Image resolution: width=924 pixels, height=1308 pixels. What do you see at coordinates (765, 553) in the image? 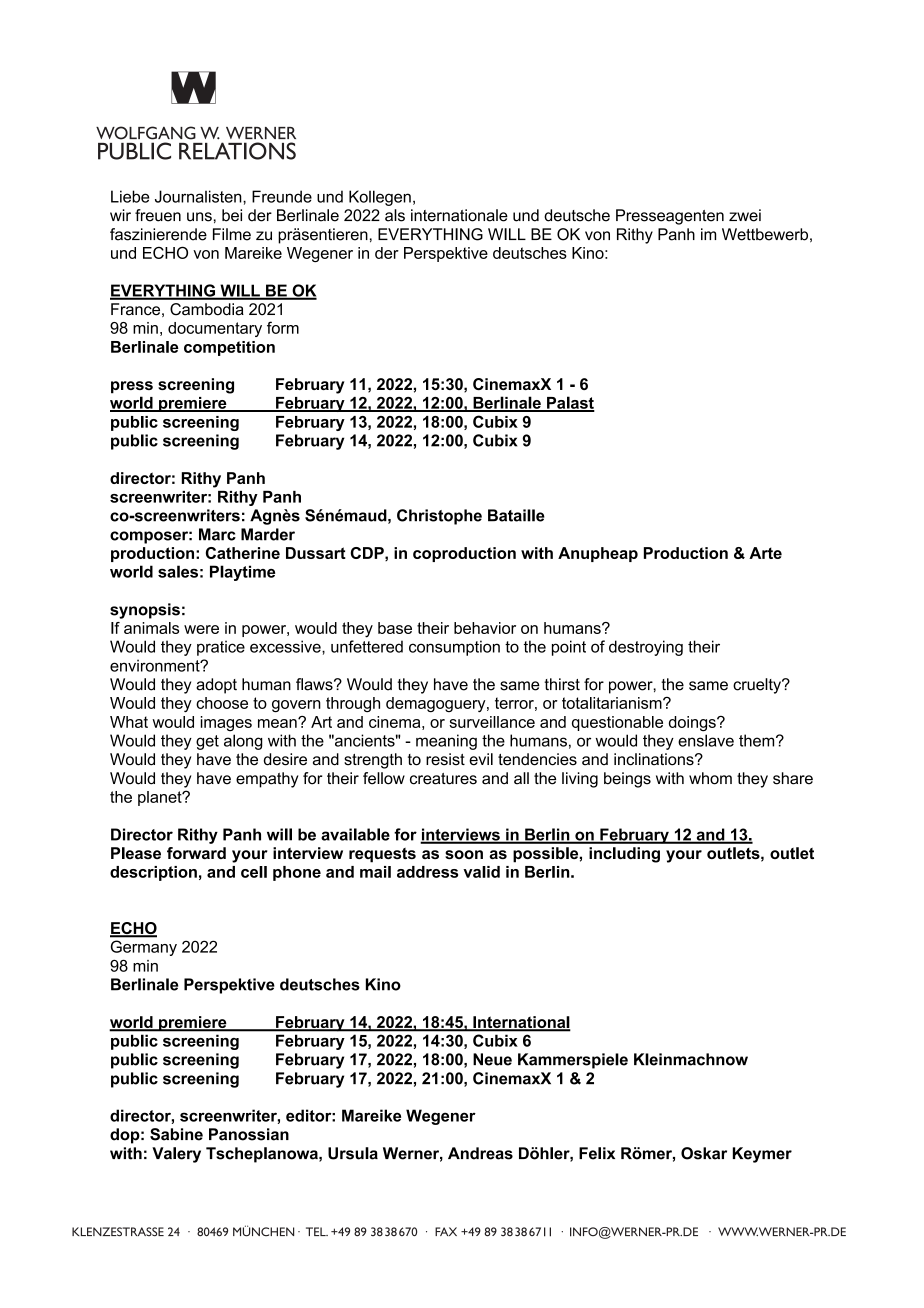
I see `Arte` at bounding box center [765, 553].
